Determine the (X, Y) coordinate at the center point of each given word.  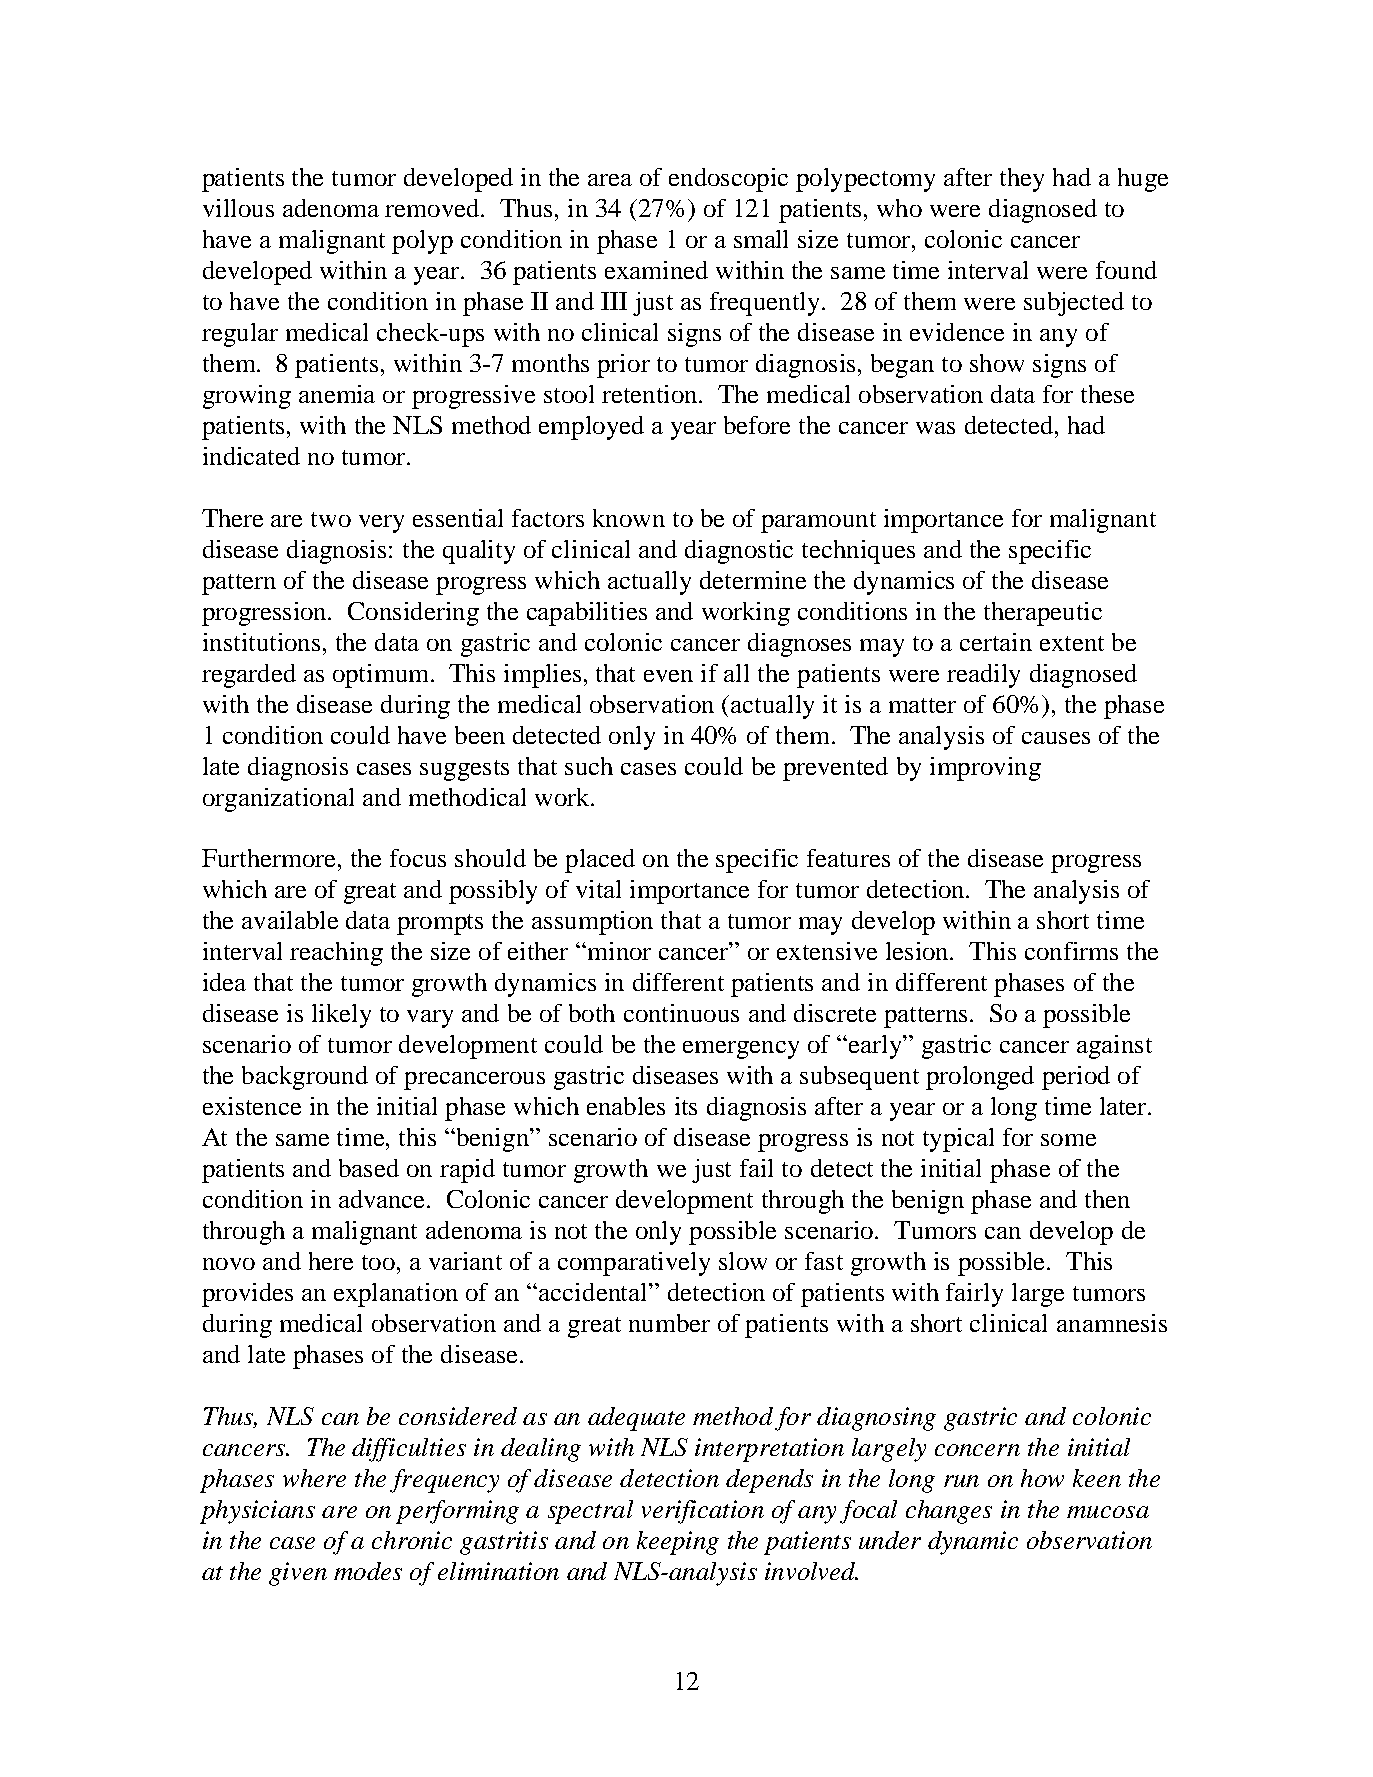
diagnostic (739, 552)
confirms (1071, 951)
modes (368, 1571)
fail (756, 1168)
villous (238, 208)
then (1107, 1199)
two (331, 519)
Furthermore (268, 858)
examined (656, 270)
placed (600, 861)
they (1022, 180)
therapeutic (1043, 614)
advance (383, 1199)
